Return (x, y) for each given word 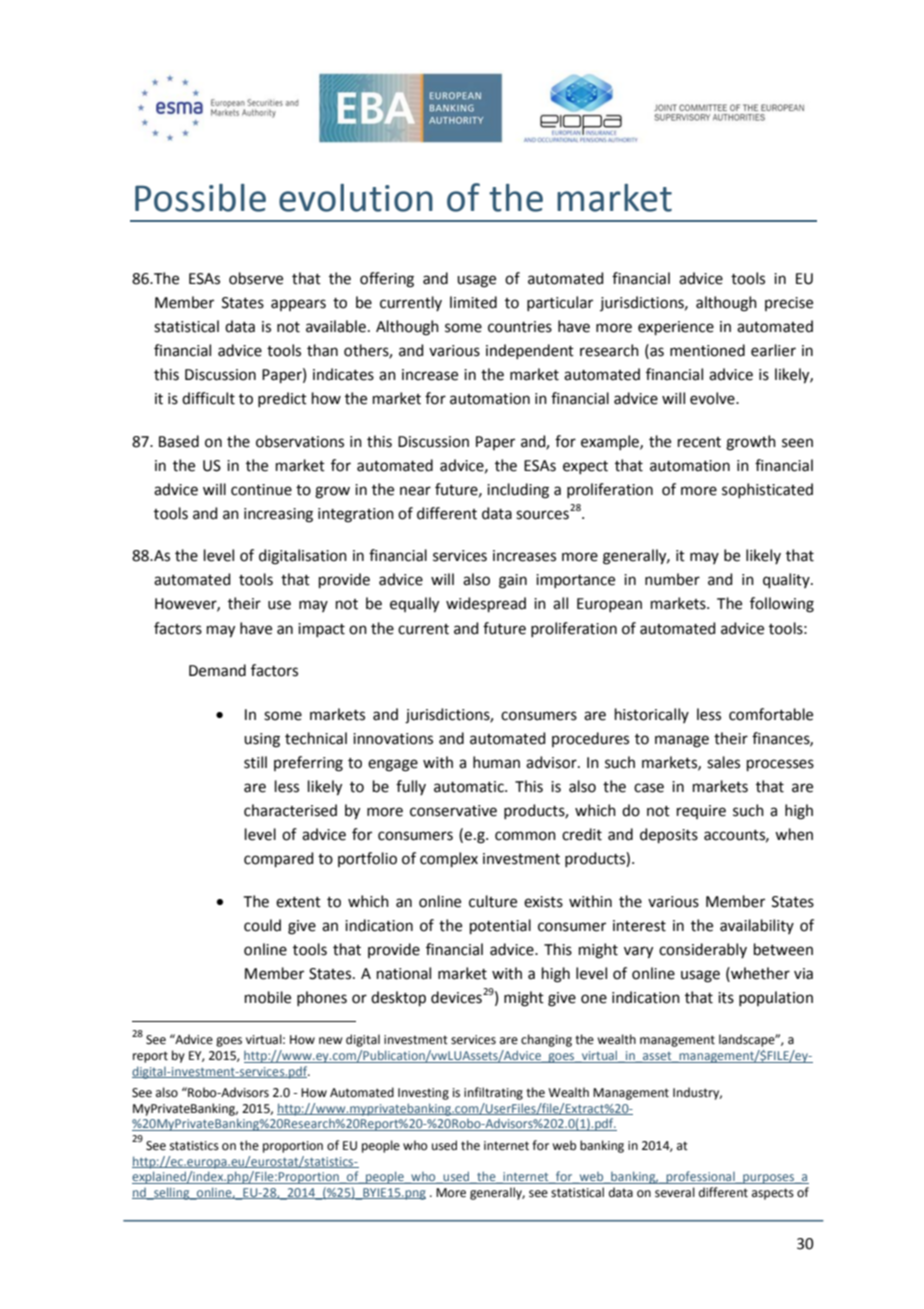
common (525, 836)
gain (513, 581)
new (331, 1041)
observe (256, 278)
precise (789, 304)
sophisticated (767, 490)
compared (279, 859)
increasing (278, 515)
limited (473, 302)
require (701, 812)
